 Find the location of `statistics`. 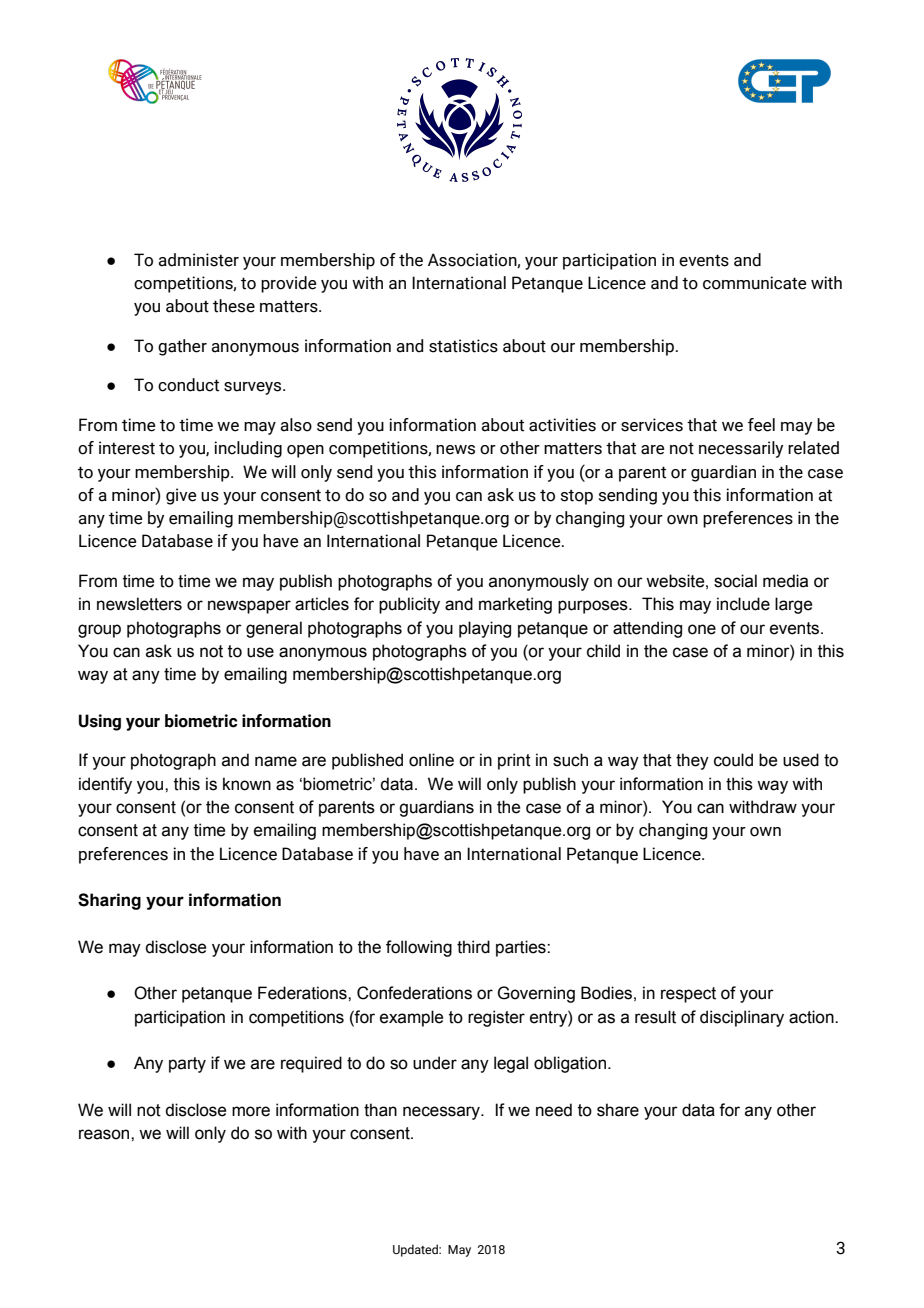

statistics is located at coordinates (463, 346).
